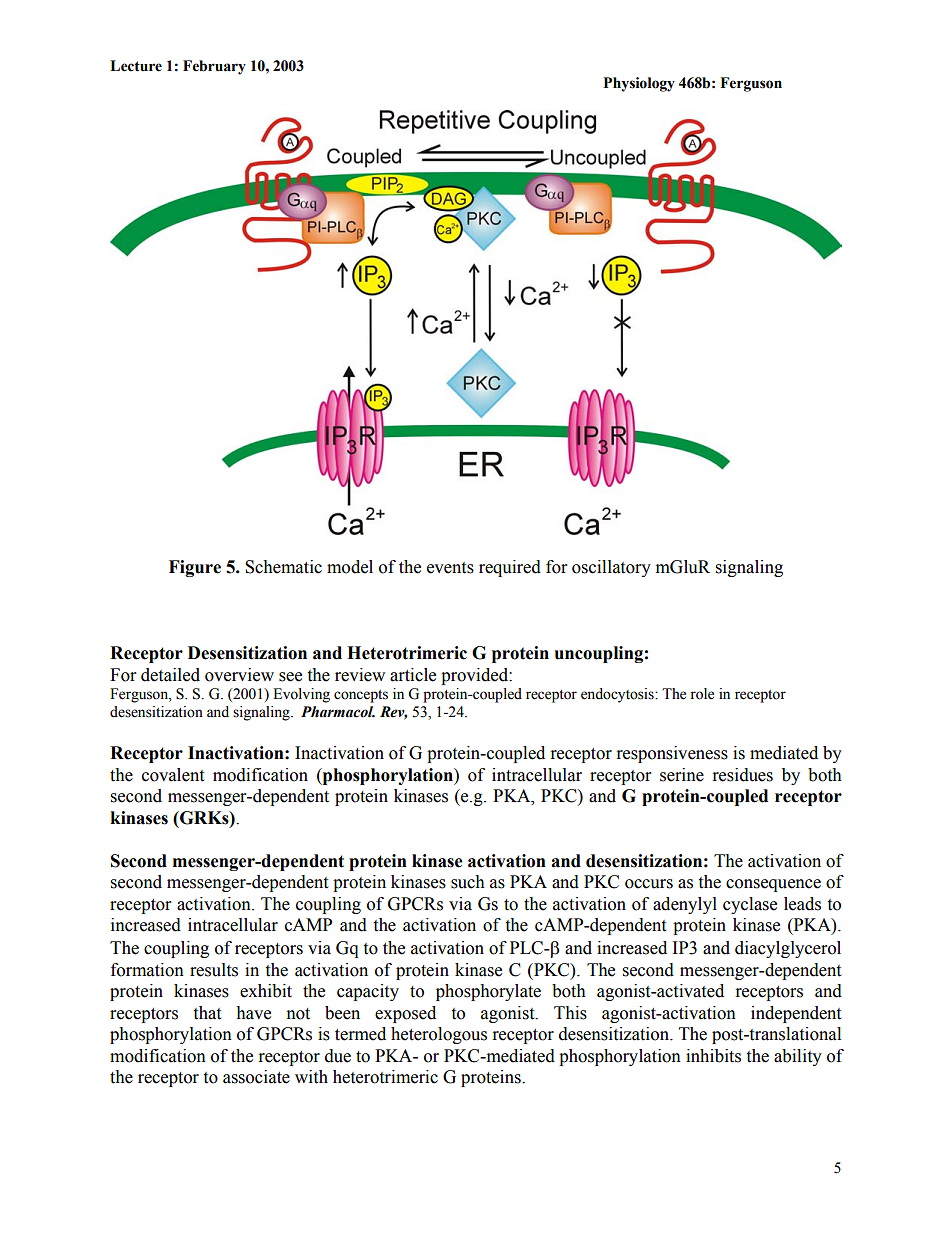 The image size is (952, 1233). What do you see at coordinates (214, 67) in the screenshot?
I see `February` at bounding box center [214, 67].
